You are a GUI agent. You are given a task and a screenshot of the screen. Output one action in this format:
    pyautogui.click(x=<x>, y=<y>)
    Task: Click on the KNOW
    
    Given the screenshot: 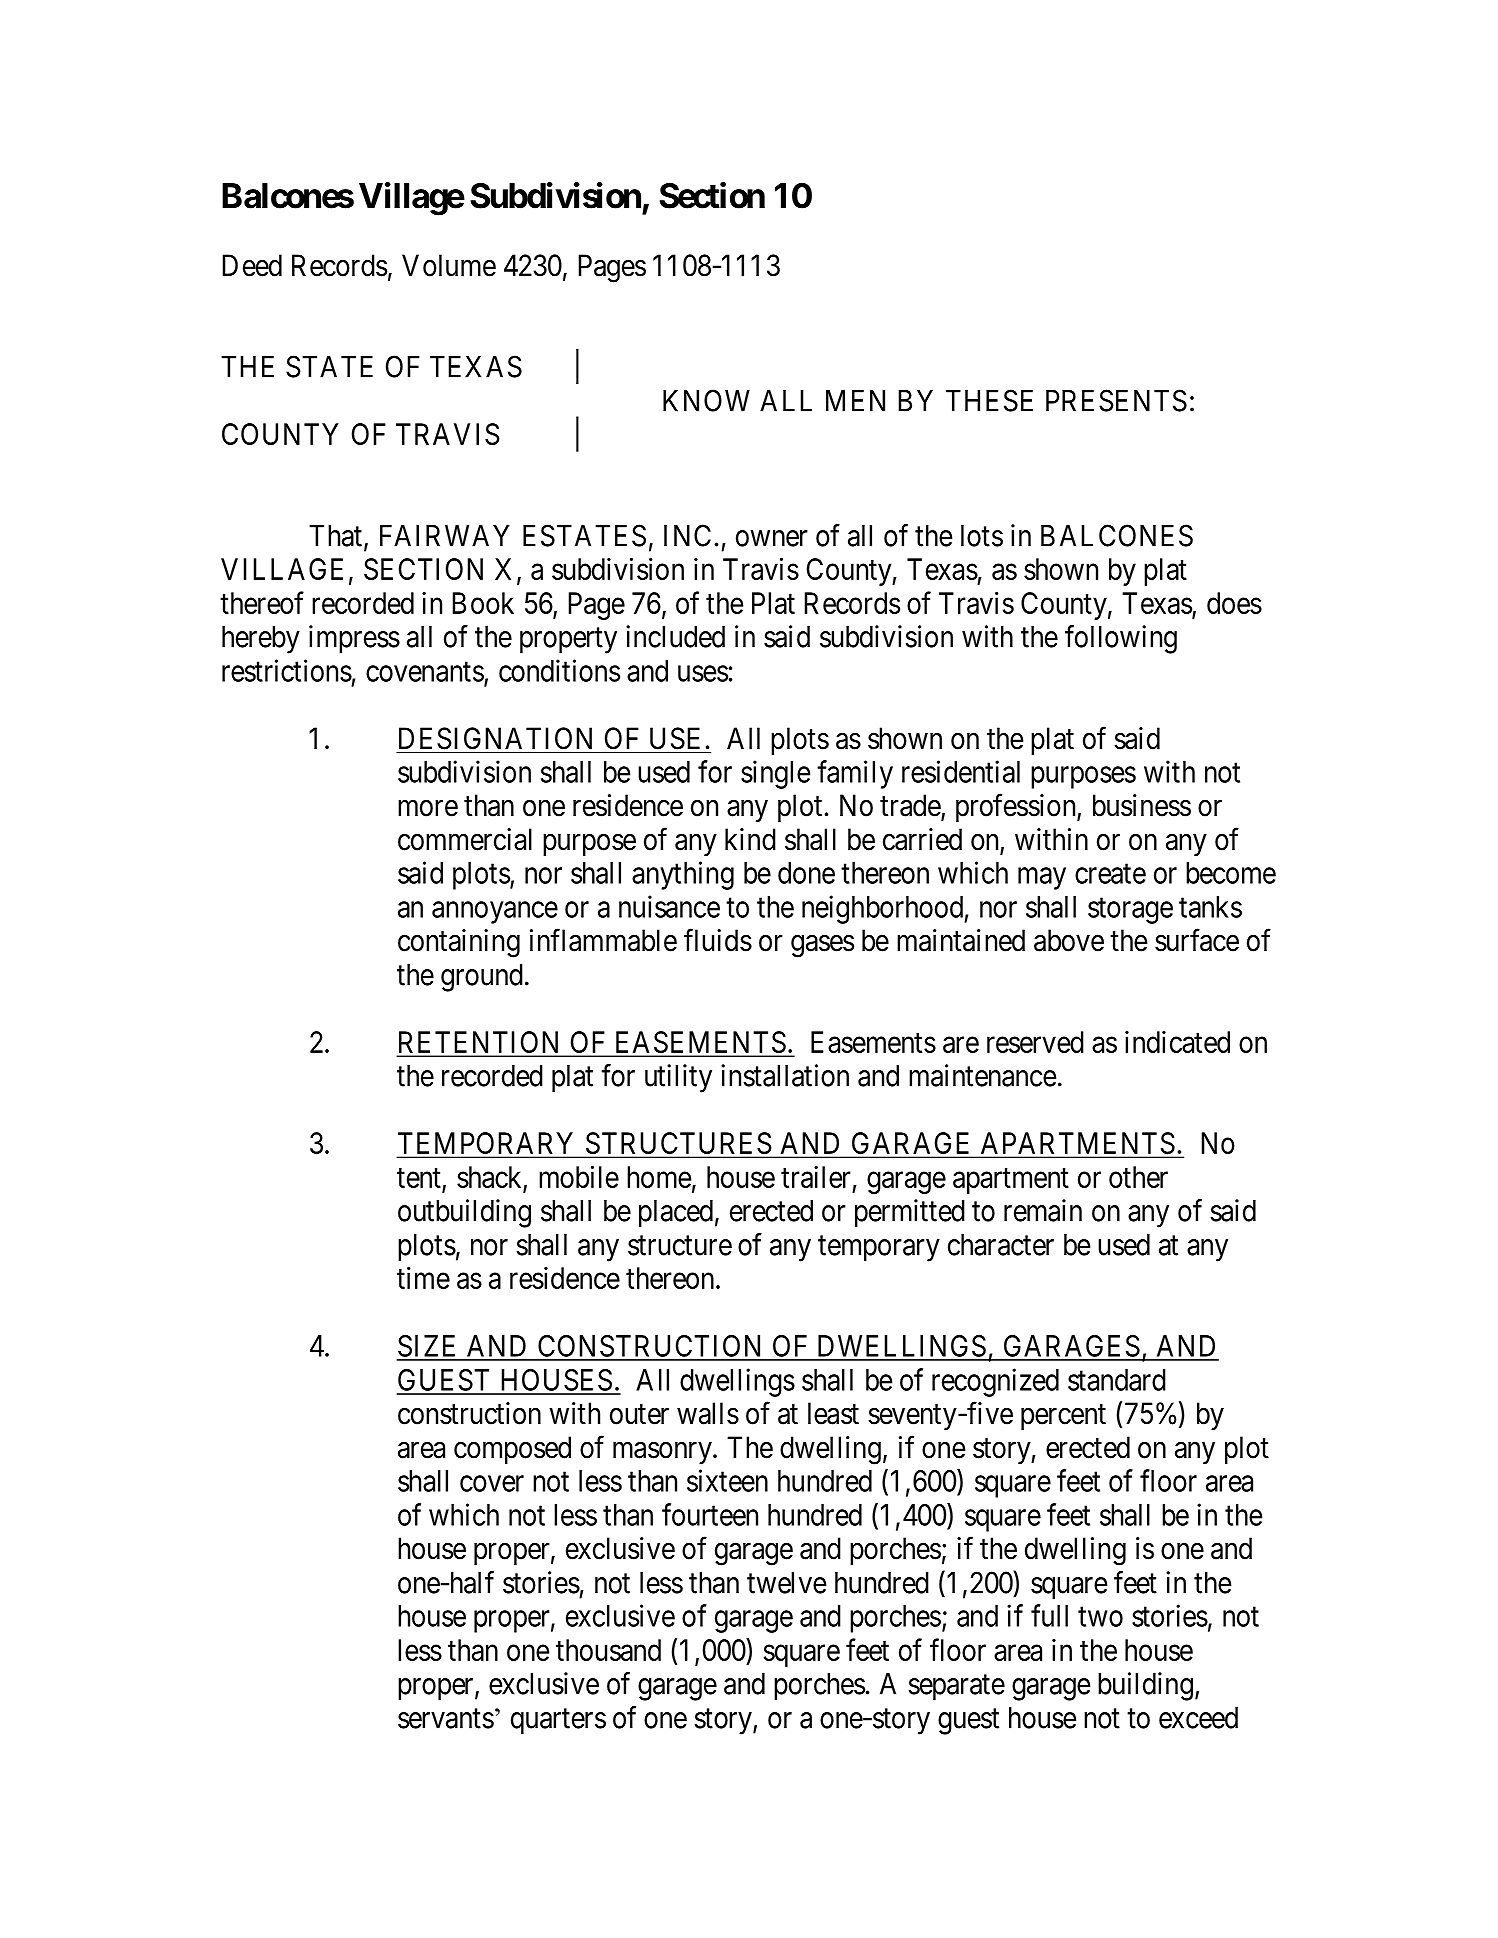 What is the action you would take?
    pyautogui.click(x=706, y=400)
